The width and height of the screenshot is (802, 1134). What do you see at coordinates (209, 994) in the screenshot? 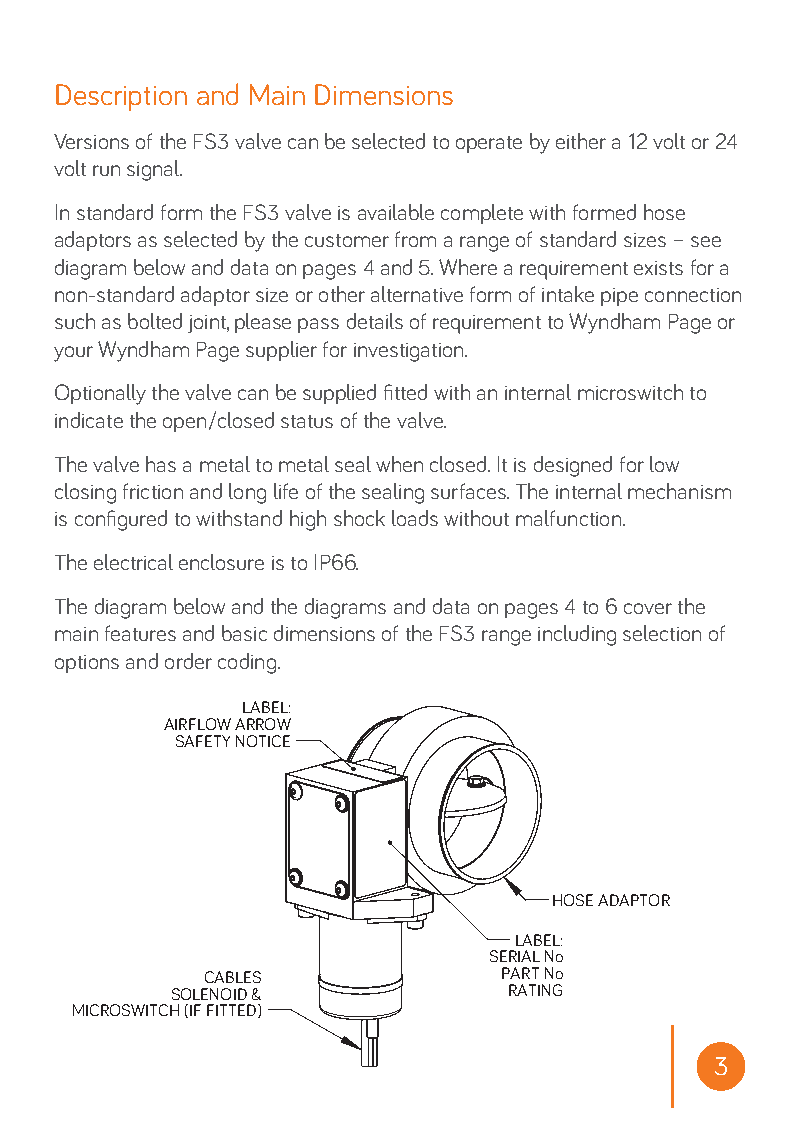
I see `SOLENOID` at bounding box center [209, 994].
